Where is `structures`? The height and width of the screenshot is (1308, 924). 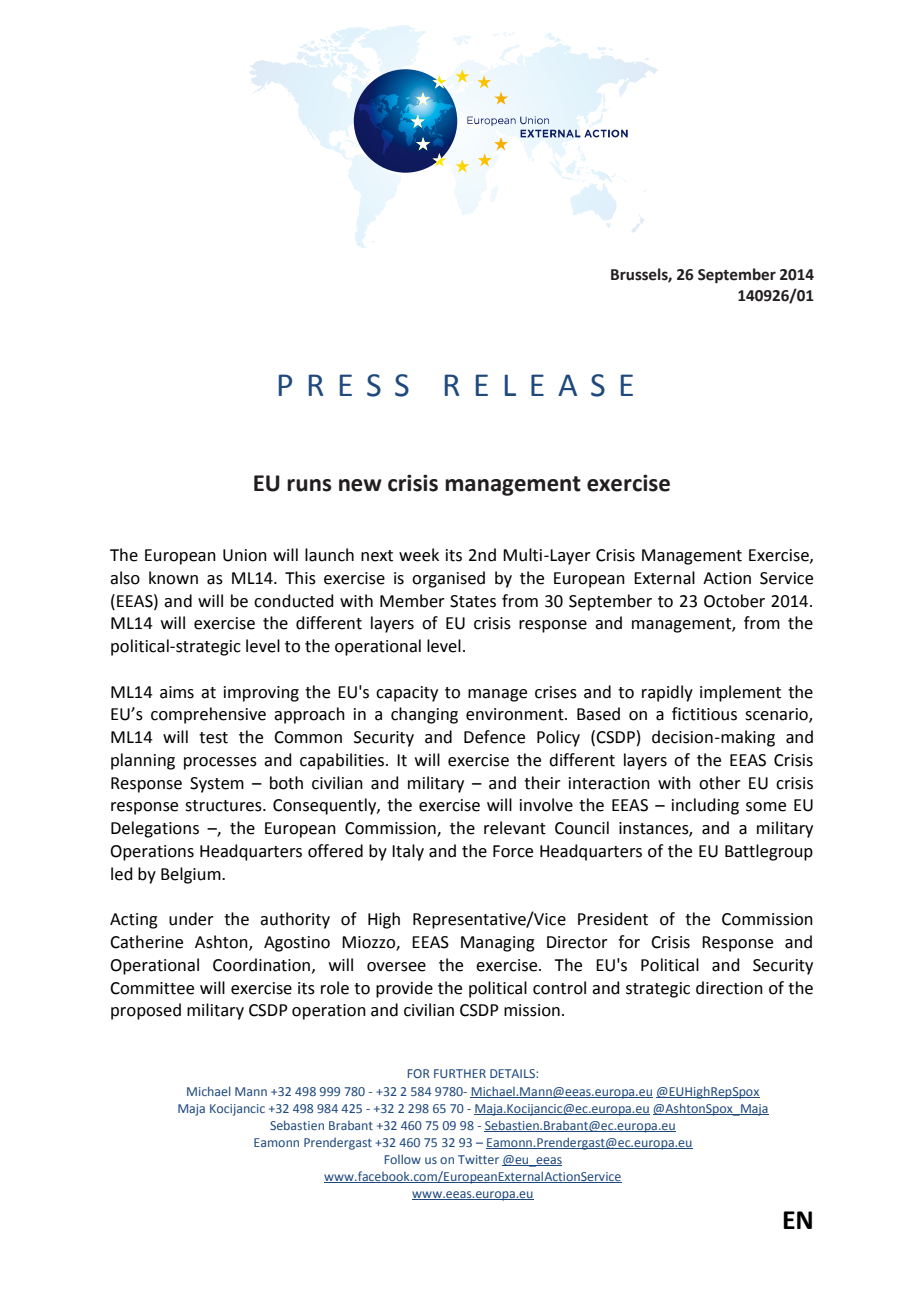 structures is located at coordinates (224, 806).
